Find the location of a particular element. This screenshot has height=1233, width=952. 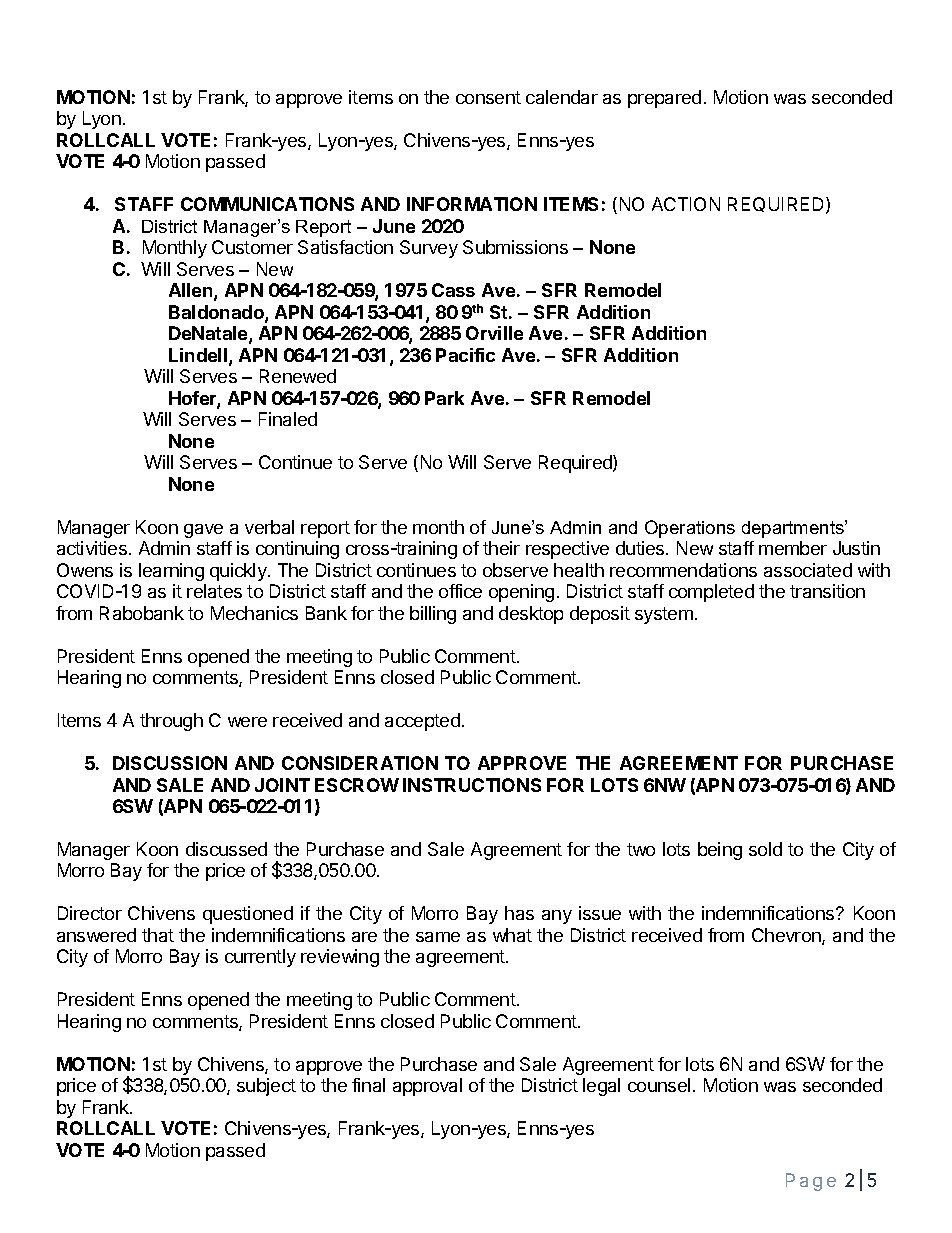

consent is located at coordinates (488, 97).
